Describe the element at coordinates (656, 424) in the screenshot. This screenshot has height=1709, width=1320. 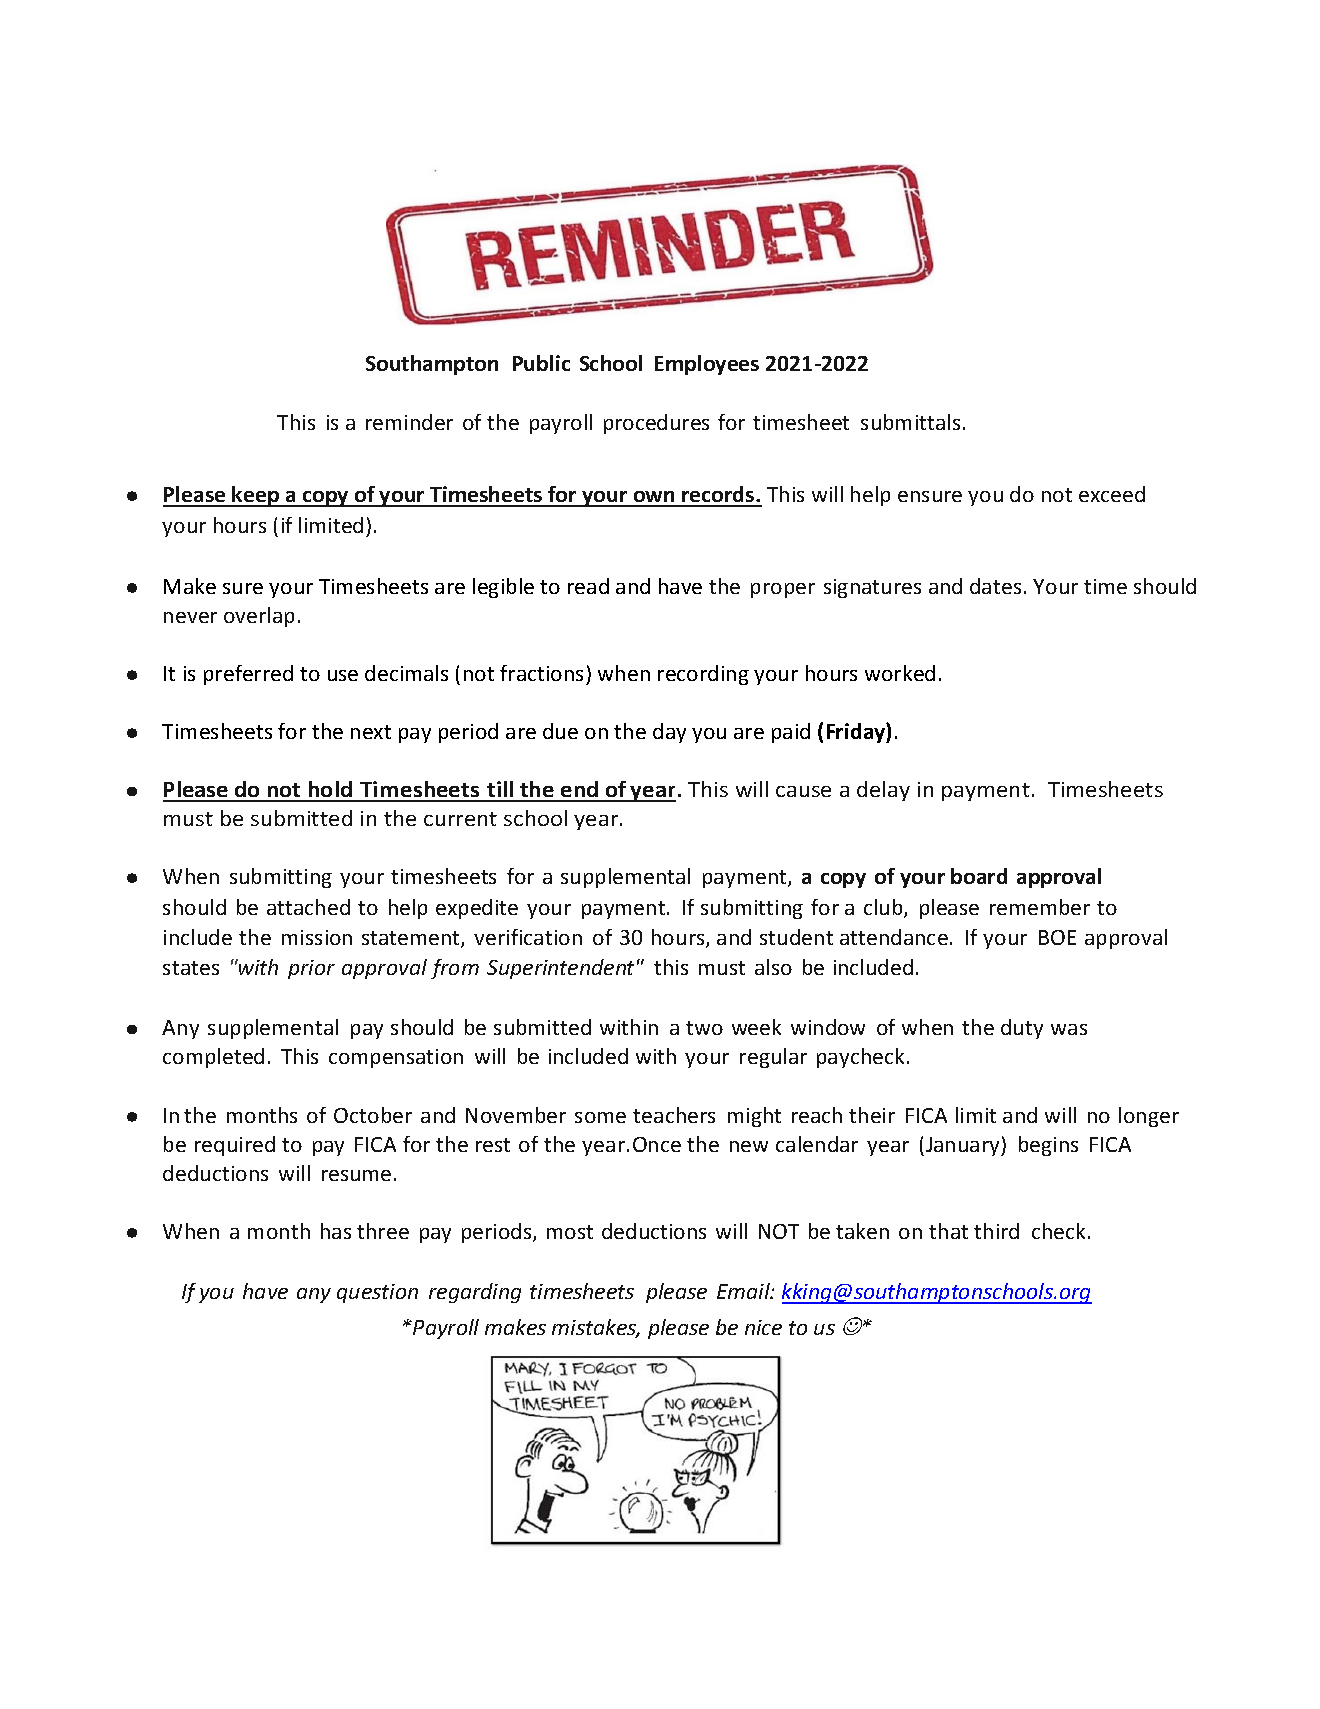
I see `procedures` at that location.
